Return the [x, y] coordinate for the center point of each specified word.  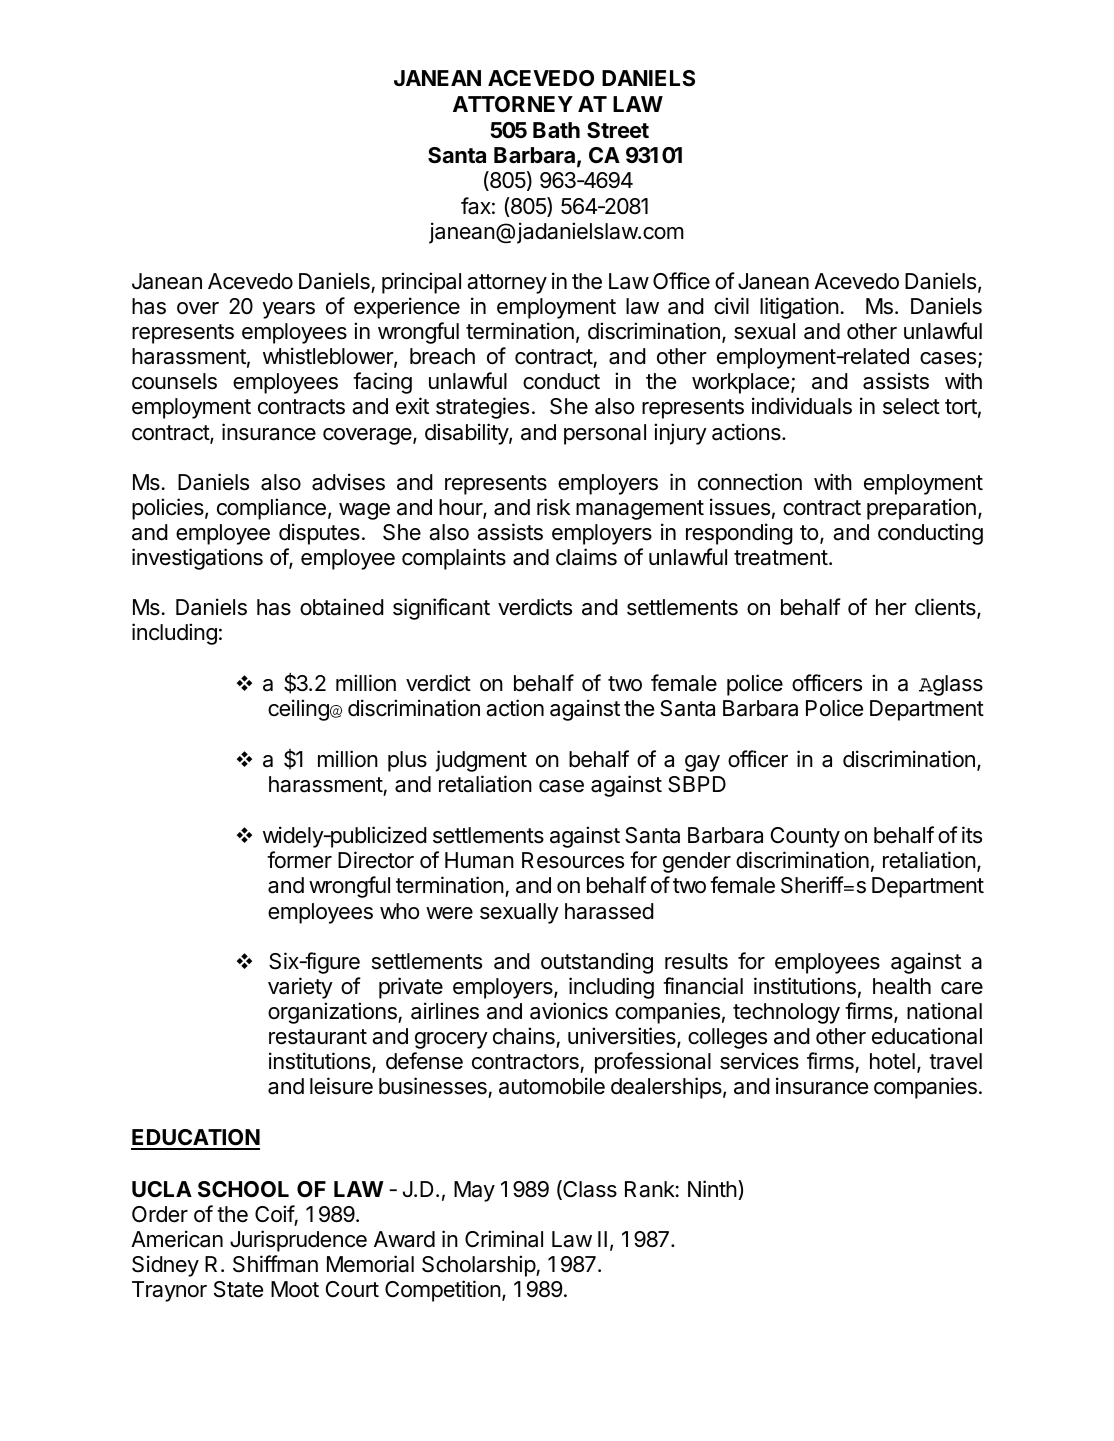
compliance [271, 509]
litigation [799, 308]
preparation [921, 509]
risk [553, 507]
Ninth [712, 1188]
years [288, 310]
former [299, 860]
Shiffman [275, 1264]
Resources [573, 860]
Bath [556, 130]
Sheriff [812, 885]
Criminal [504, 1239]
